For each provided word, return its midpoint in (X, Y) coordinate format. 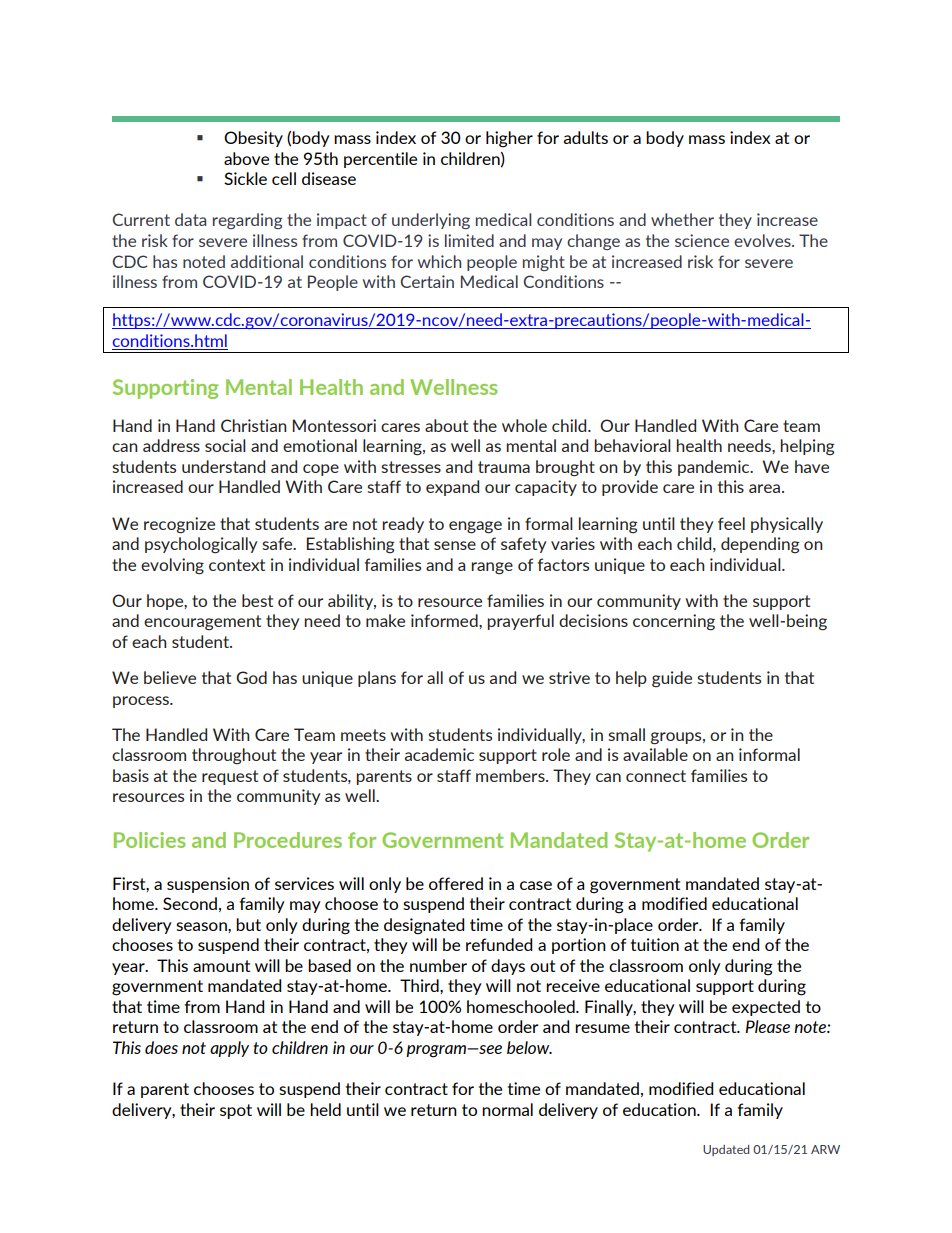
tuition (655, 944)
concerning (674, 622)
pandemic (715, 468)
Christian (254, 425)
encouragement (202, 623)
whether (682, 219)
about (446, 425)
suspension (208, 885)
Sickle (245, 178)
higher (509, 139)
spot (236, 1111)
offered (456, 883)
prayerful (520, 622)
